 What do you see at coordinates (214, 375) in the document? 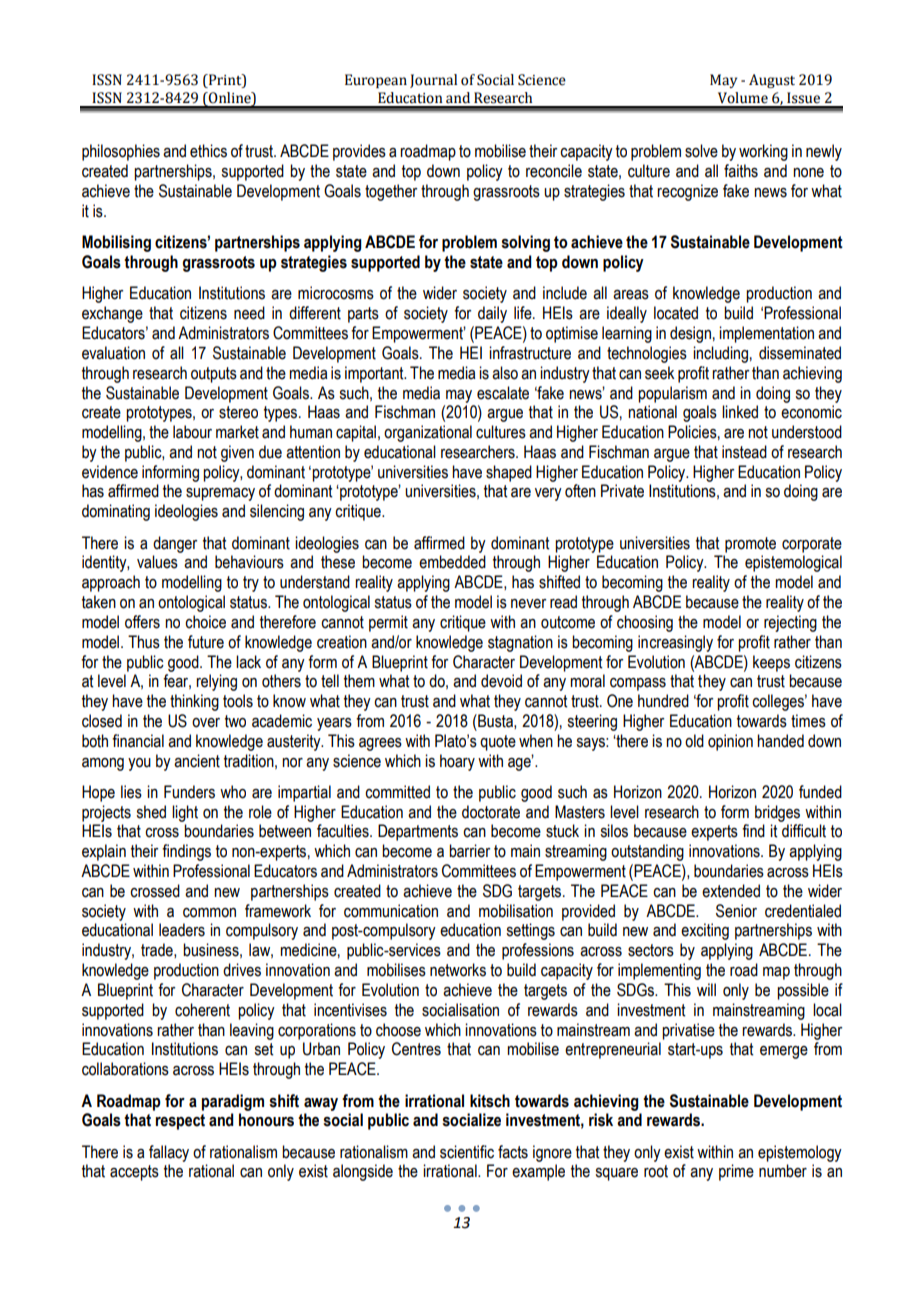
I see `outputs` at bounding box center [214, 375].
